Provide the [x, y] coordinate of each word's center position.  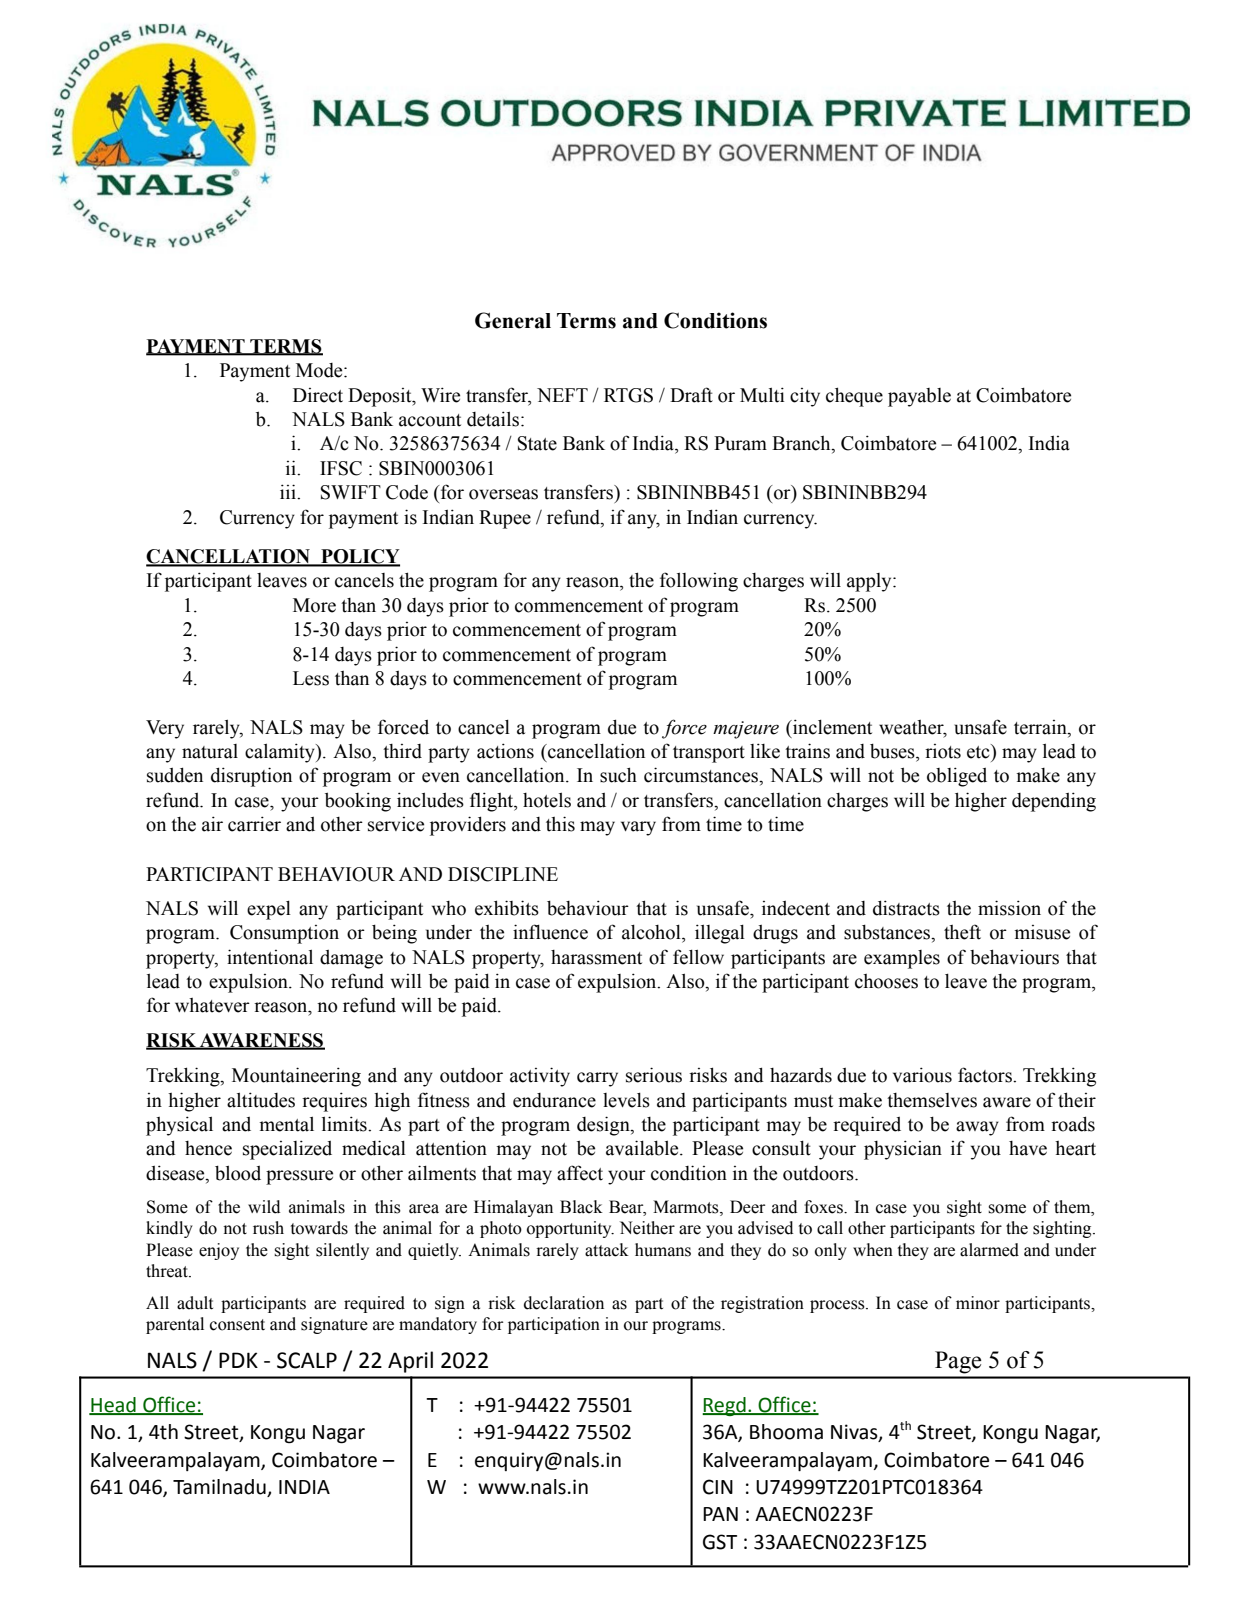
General [513, 320]
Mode [320, 370]
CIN [718, 1487]
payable [919, 397]
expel [269, 910]
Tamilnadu [220, 1488]
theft [962, 932]
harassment [596, 957]
